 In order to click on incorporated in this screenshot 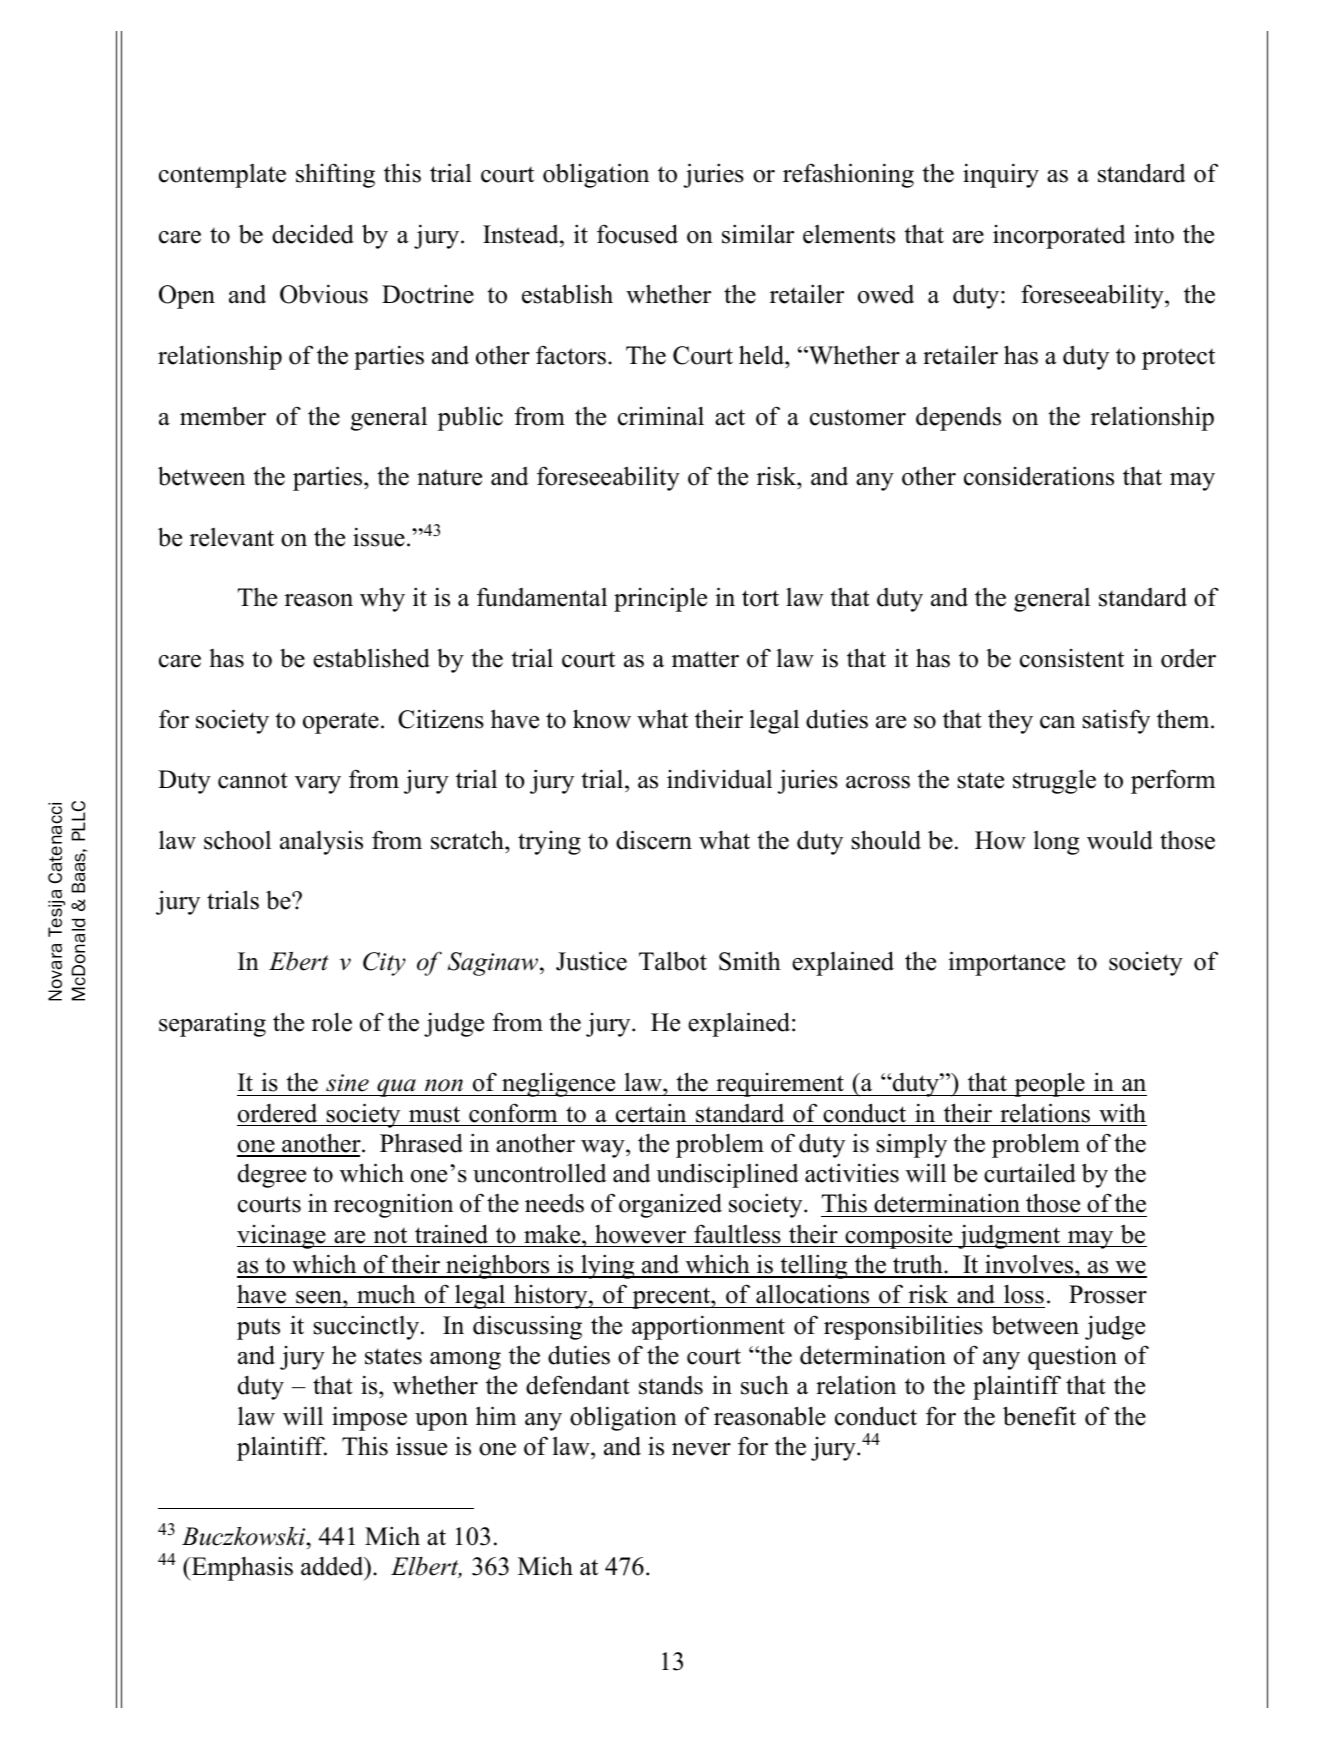, I will do `click(1059, 237)`.
